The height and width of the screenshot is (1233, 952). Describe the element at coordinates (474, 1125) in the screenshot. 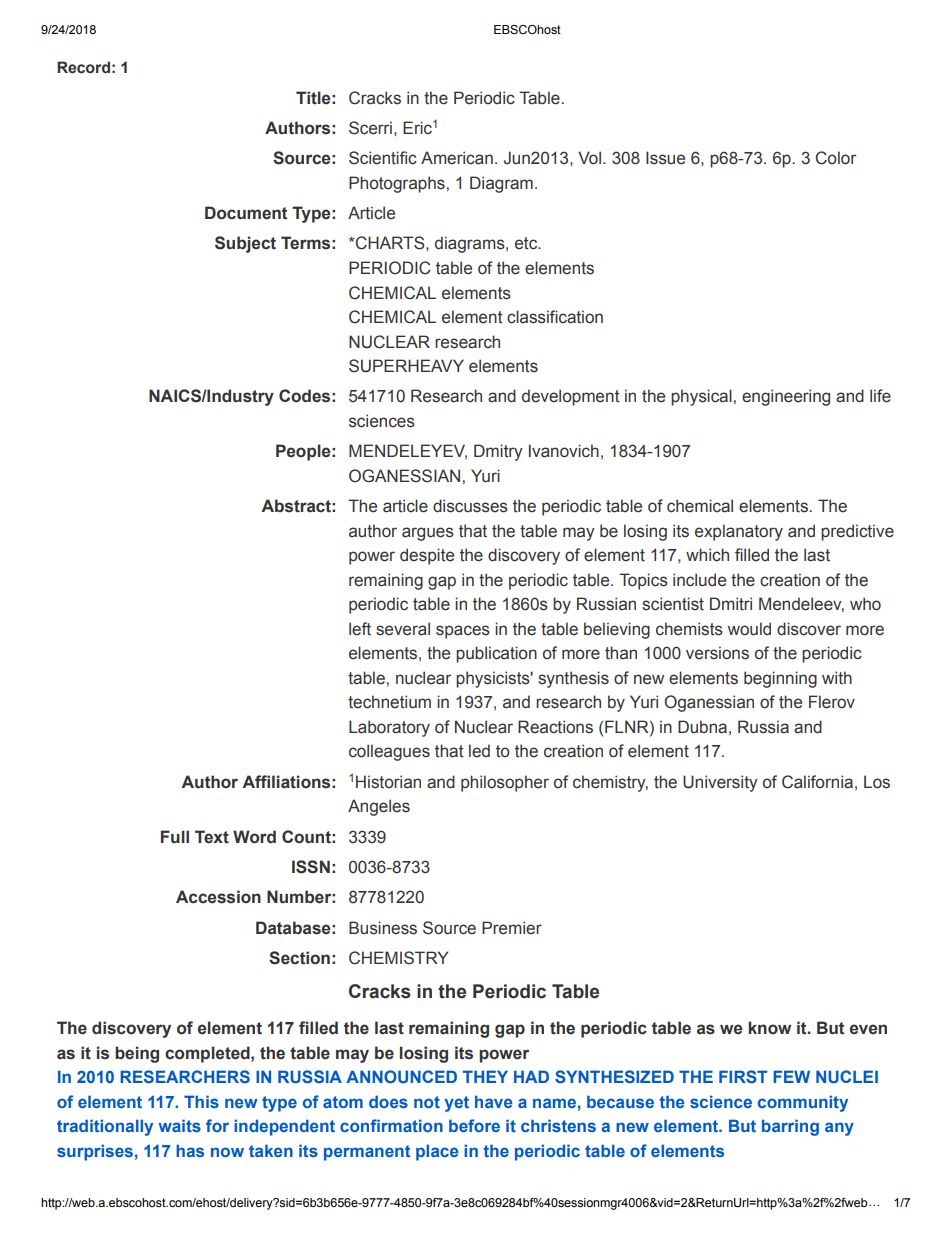

I see `before` at that location.
